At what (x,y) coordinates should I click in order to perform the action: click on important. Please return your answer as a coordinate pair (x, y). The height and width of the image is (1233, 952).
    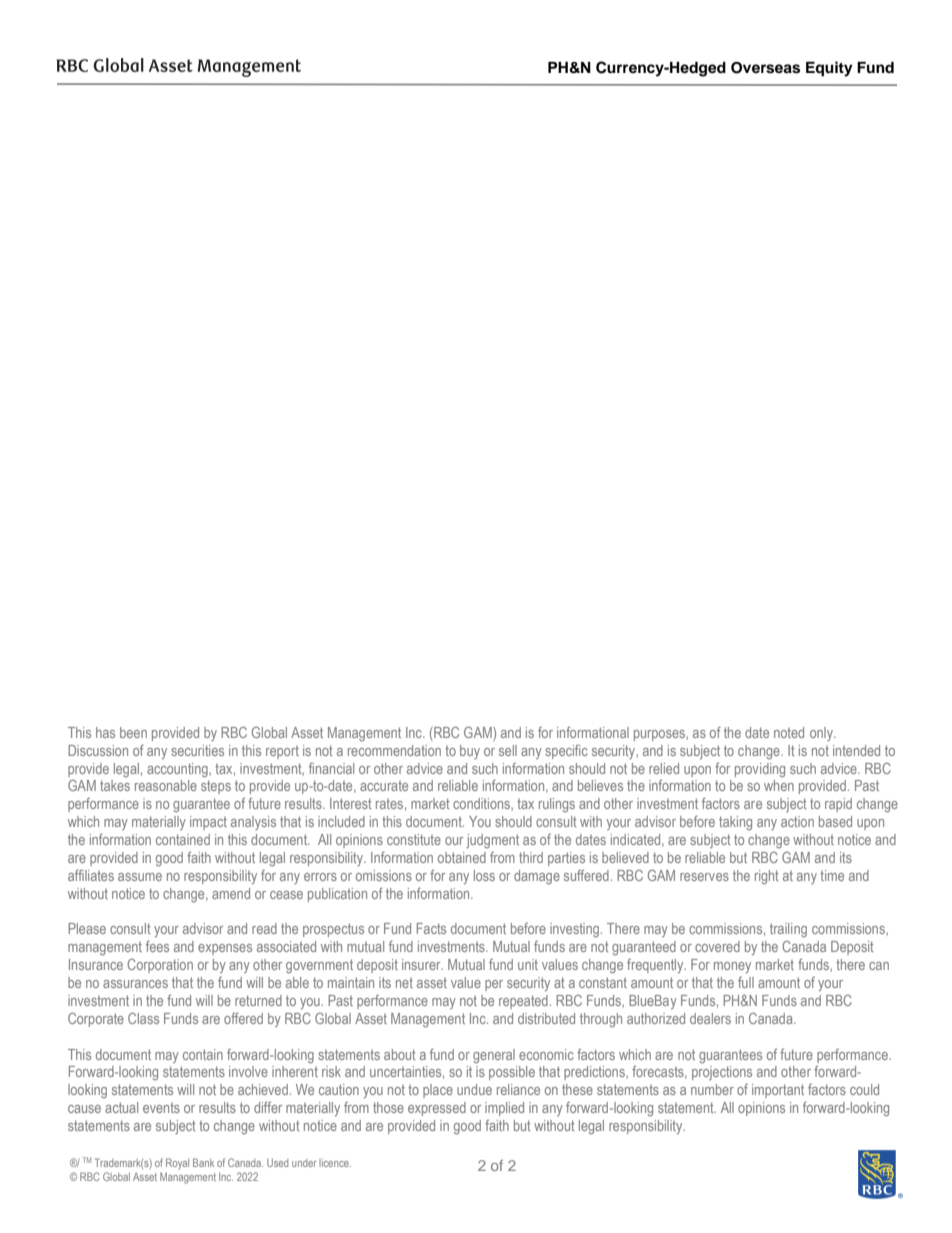
    Looking at the image, I should click on (778, 1091).
